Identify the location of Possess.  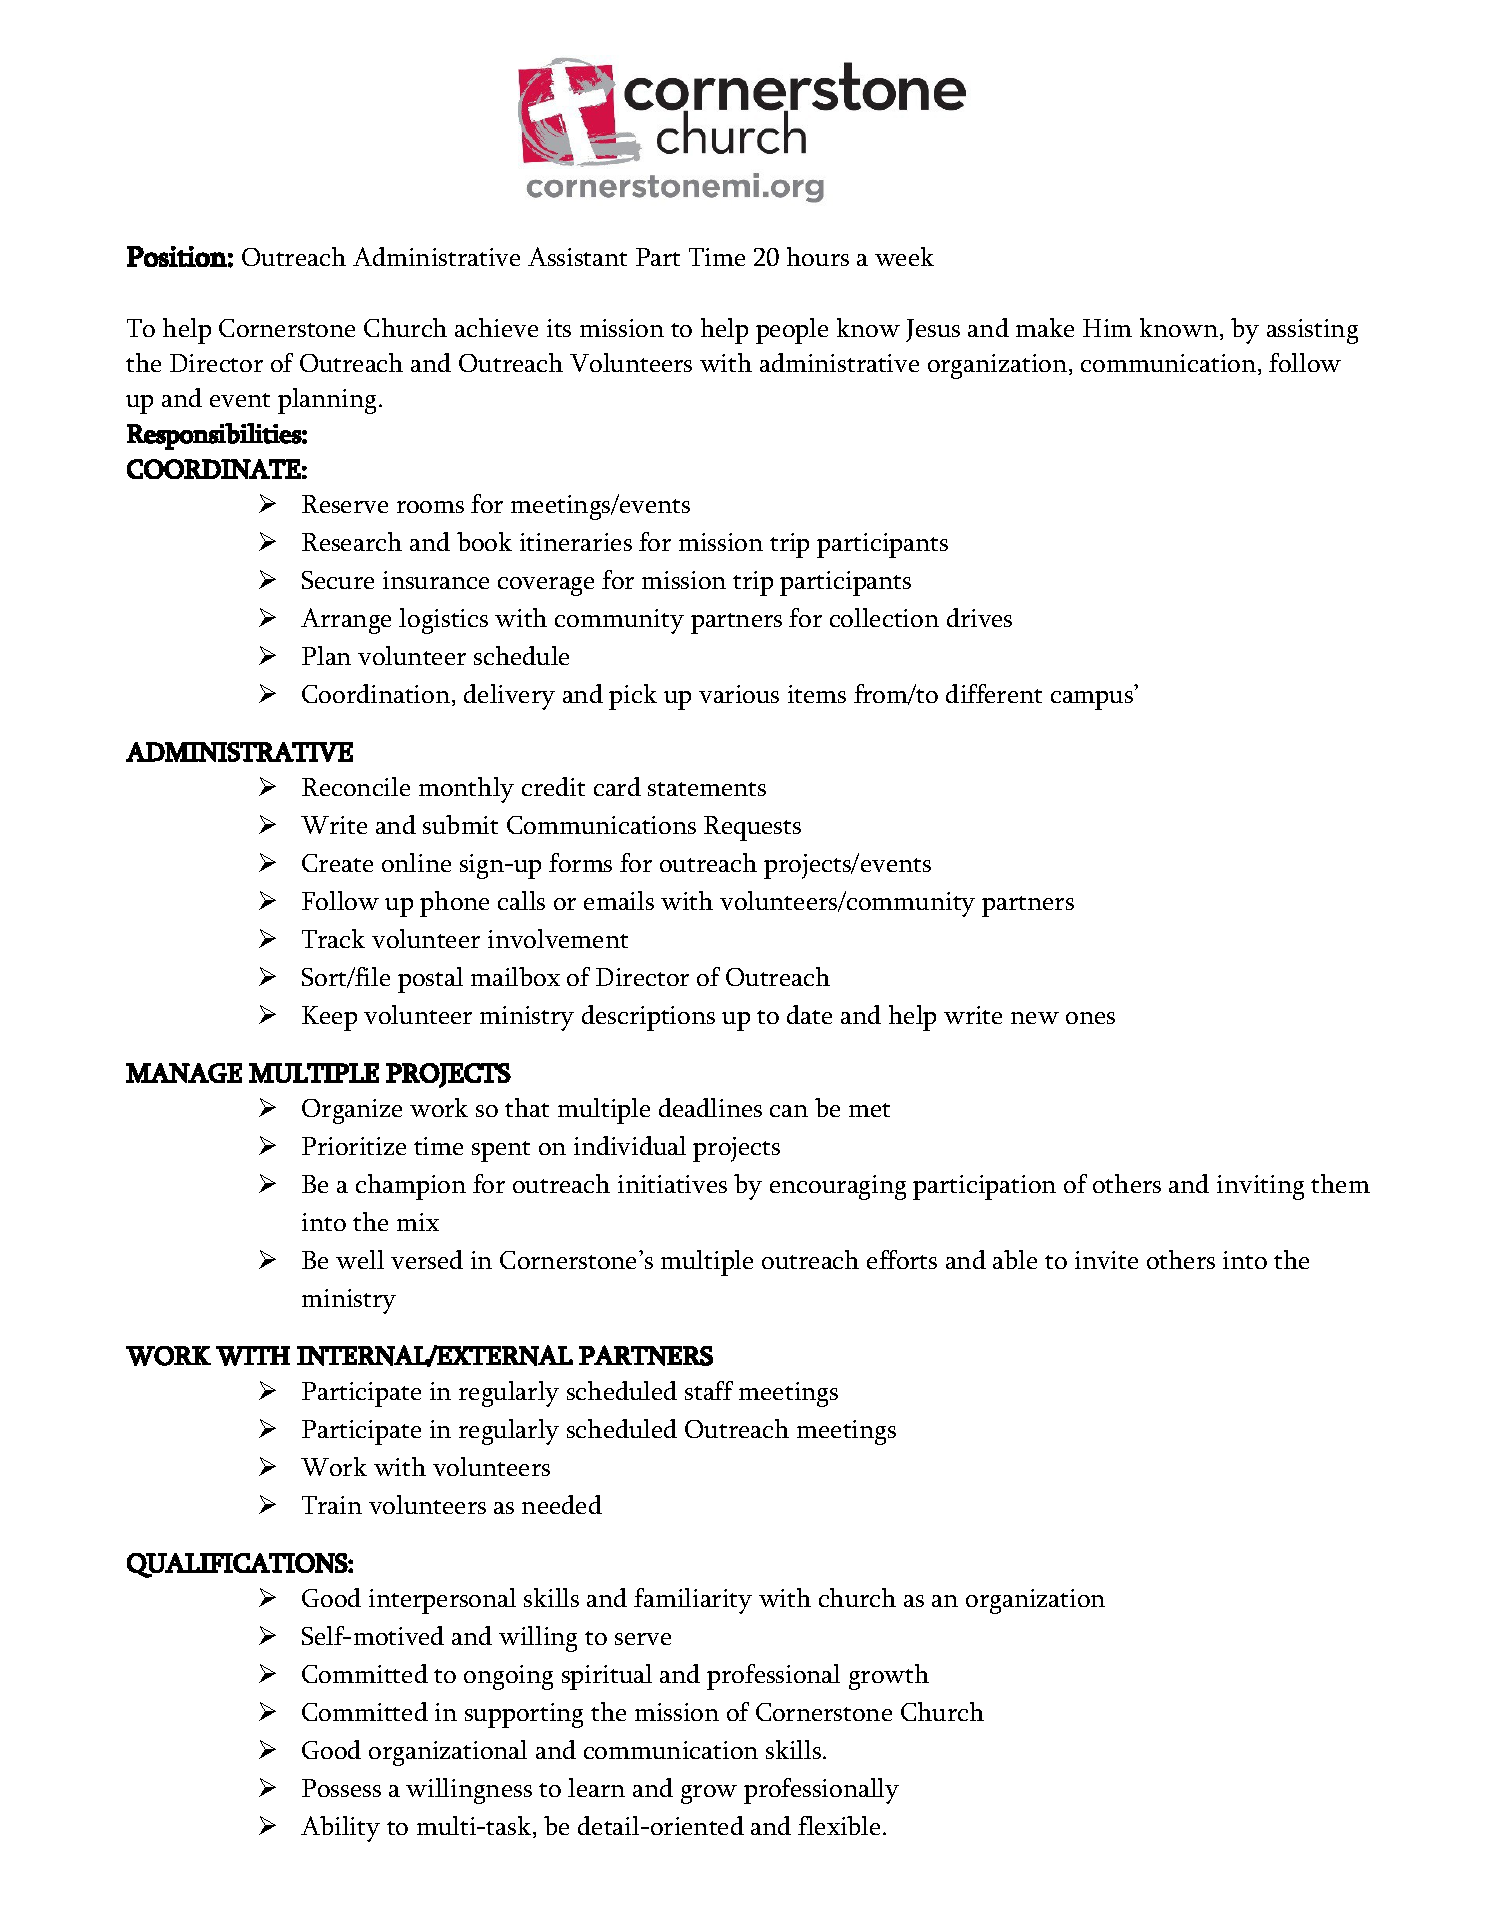
(341, 1788).
